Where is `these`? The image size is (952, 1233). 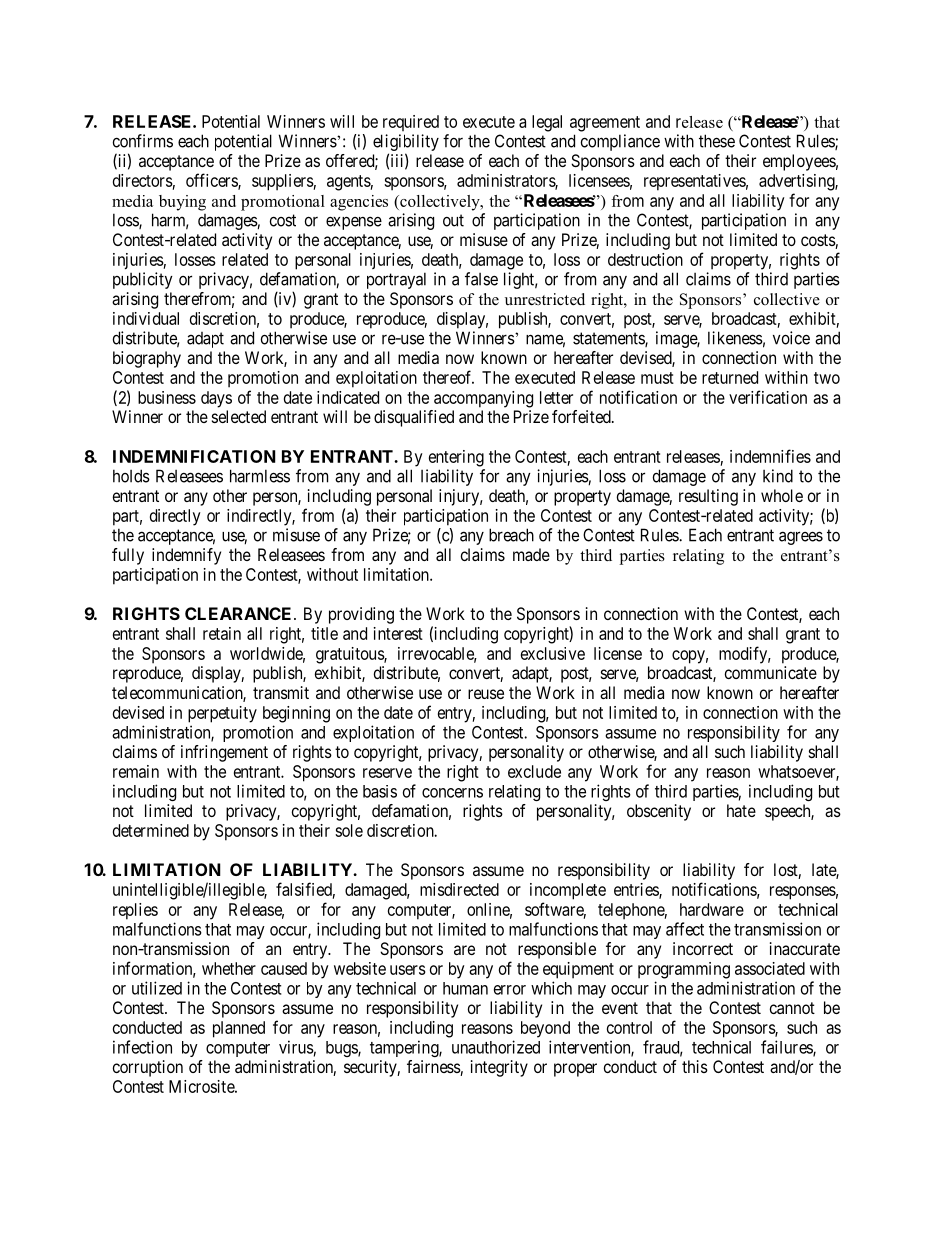 these is located at coordinates (717, 141).
